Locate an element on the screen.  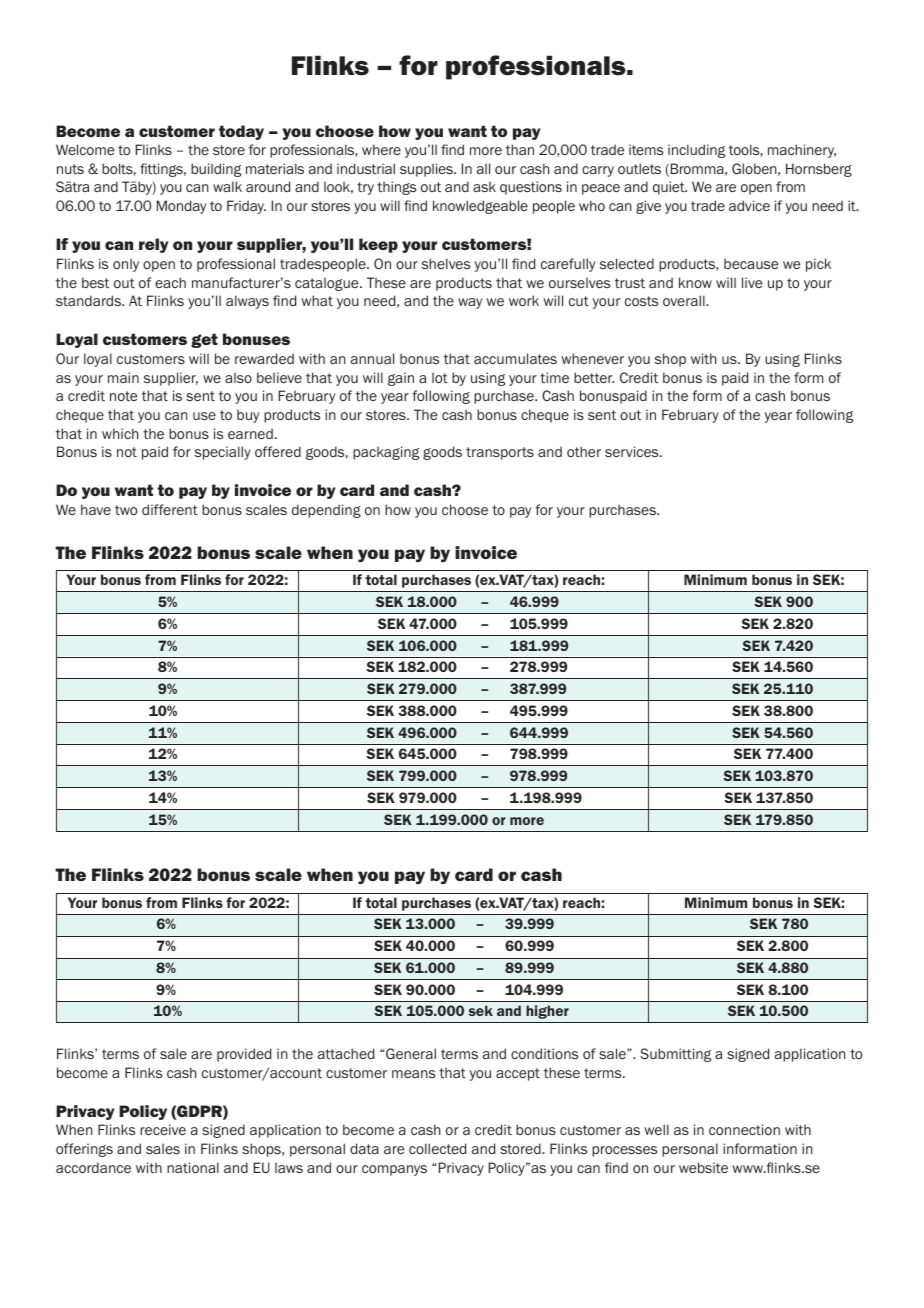
lot is located at coordinates (440, 377).
